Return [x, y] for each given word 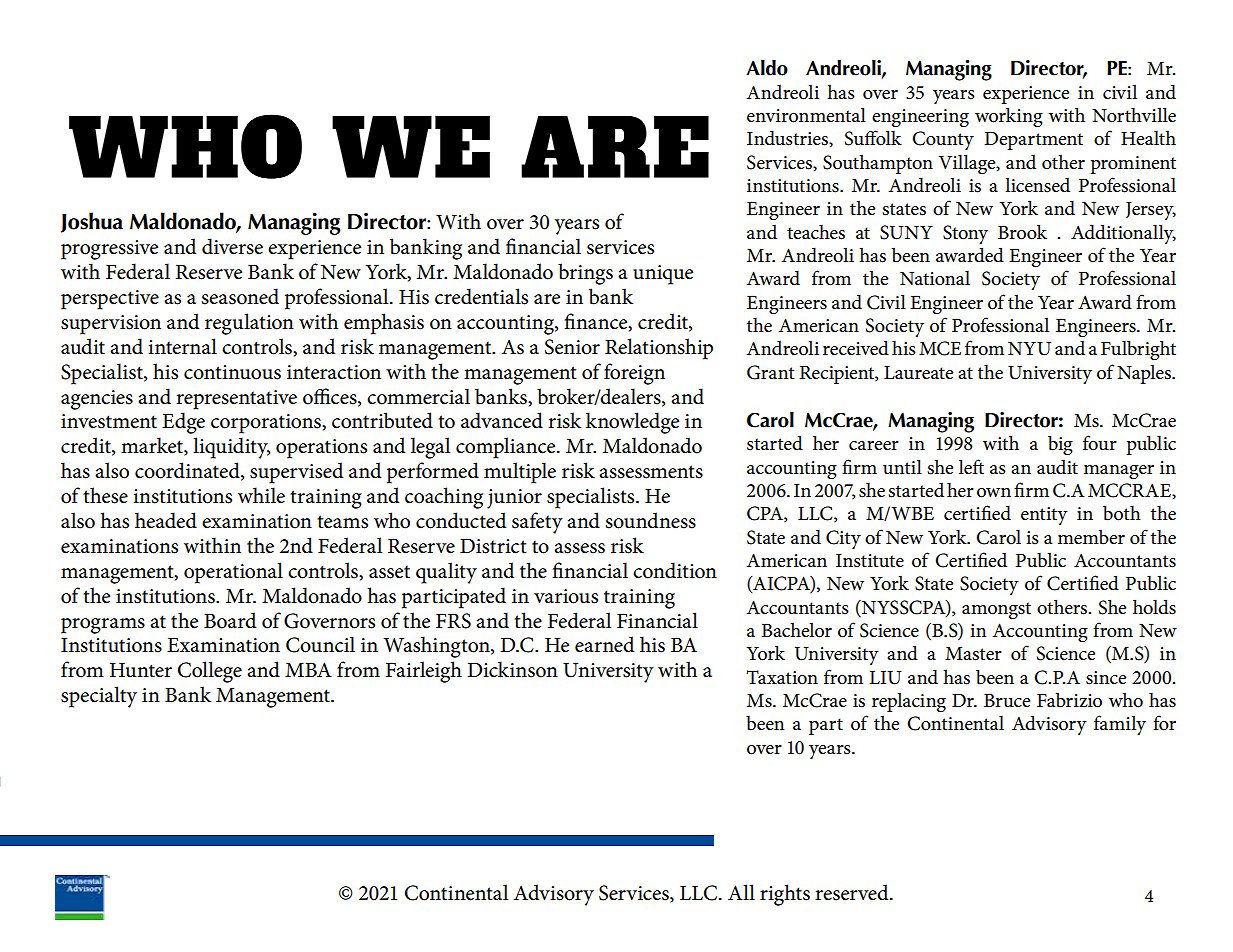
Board [230, 620]
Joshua [92, 222]
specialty [99, 697]
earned [604, 644]
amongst [996, 610]
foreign [634, 374]
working [1009, 117]
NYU [1029, 349]
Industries [788, 138]
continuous [232, 372]
